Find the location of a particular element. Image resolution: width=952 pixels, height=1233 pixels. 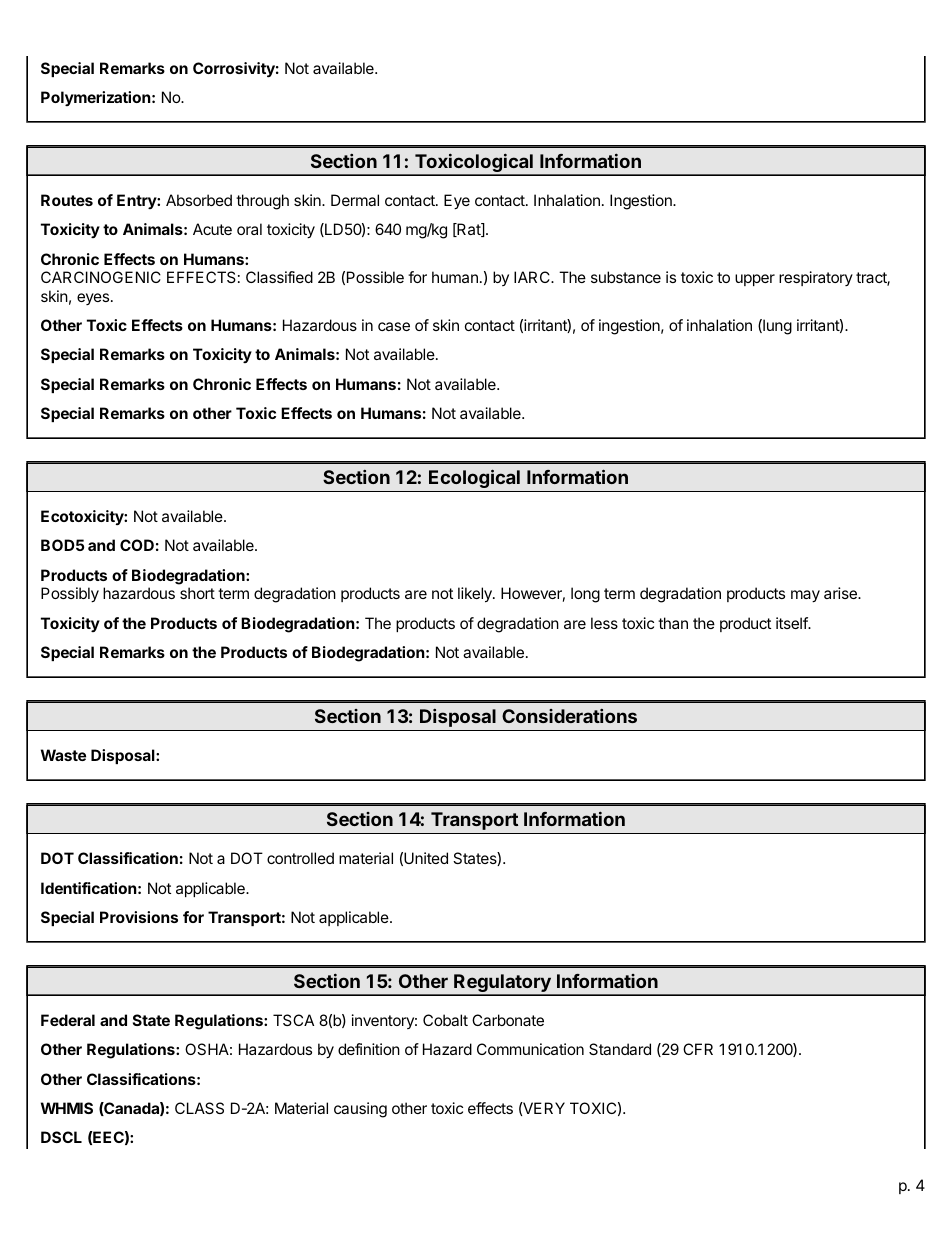

Communication is located at coordinates (530, 1049).
